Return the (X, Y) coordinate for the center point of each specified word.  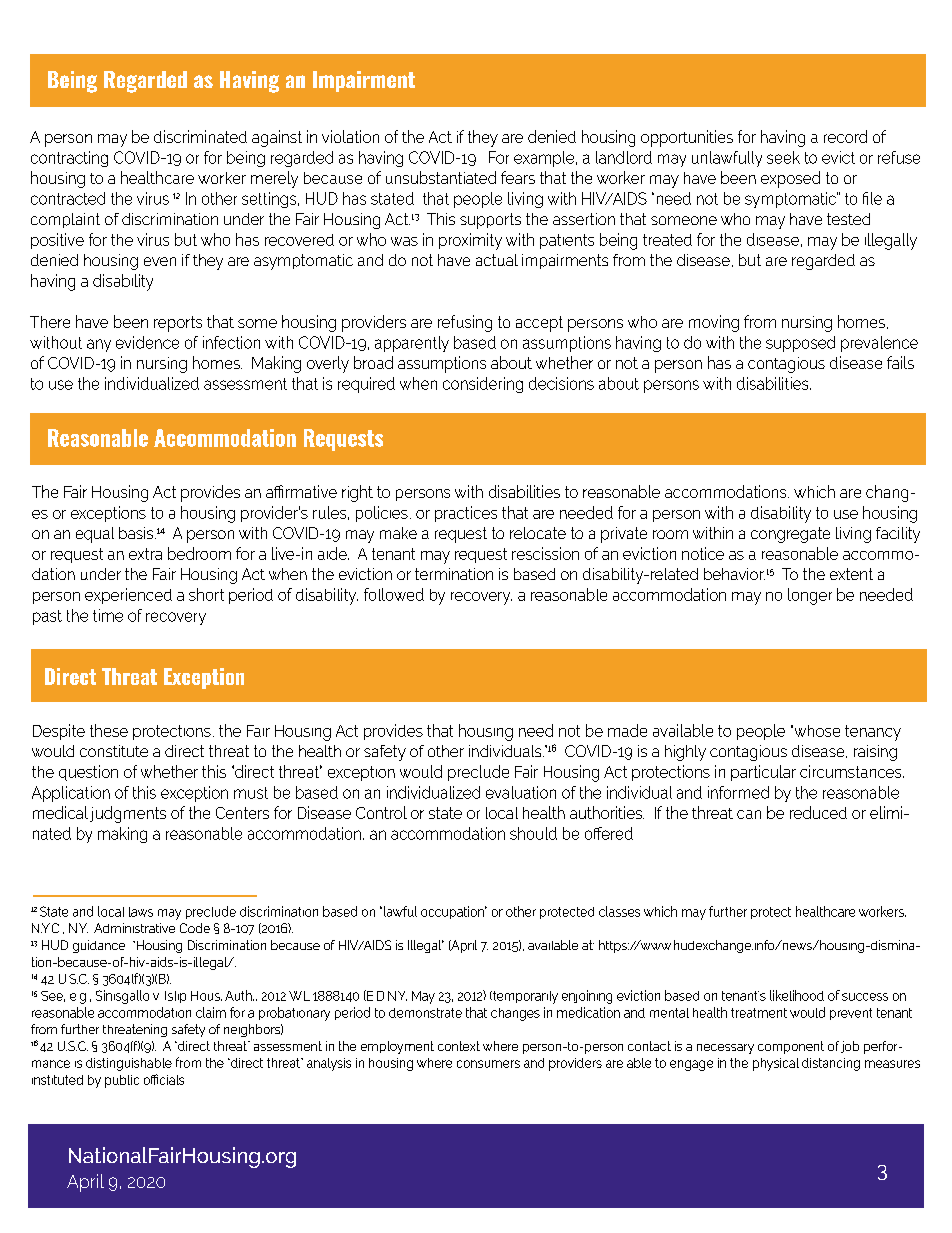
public (122, 1081)
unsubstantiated (441, 177)
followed (394, 594)
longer (810, 596)
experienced (128, 596)
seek (783, 157)
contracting (69, 159)
